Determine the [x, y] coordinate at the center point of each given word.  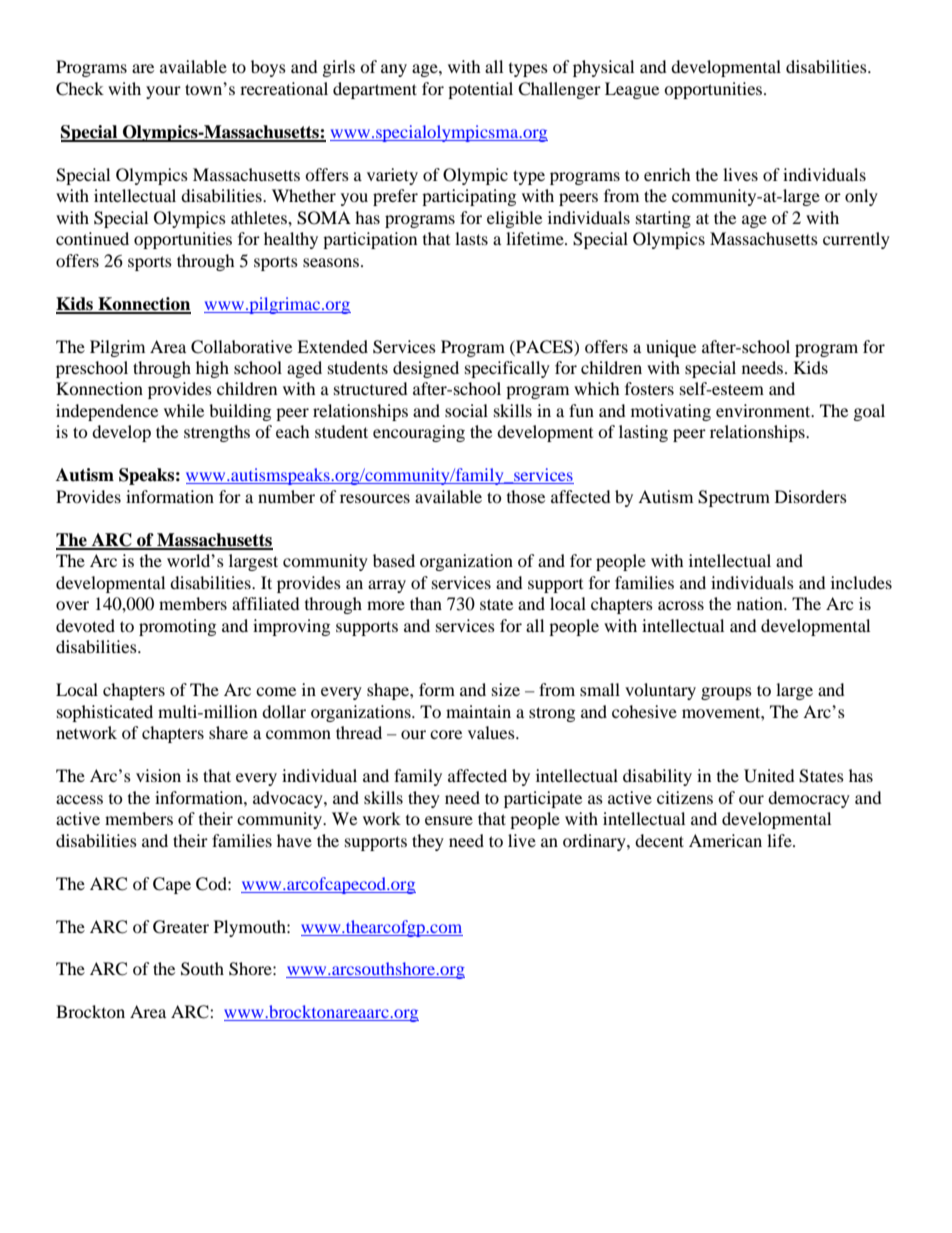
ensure [449, 820]
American [725, 840]
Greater [181, 927]
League [632, 90]
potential [480, 90]
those [526, 496]
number [286, 496]
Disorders [811, 496]
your [163, 92]
